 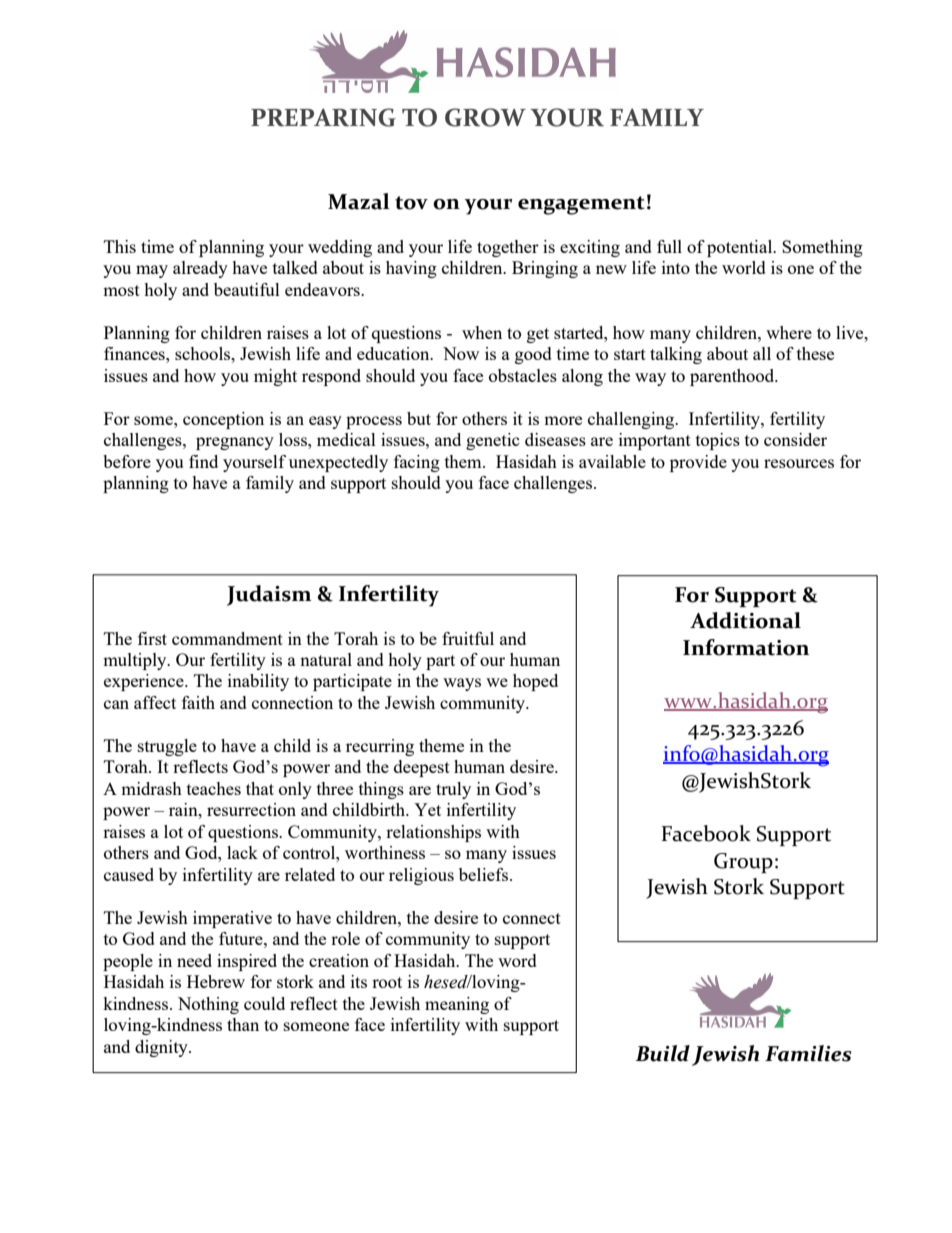 I want to click on potential, so click(x=741, y=248).
